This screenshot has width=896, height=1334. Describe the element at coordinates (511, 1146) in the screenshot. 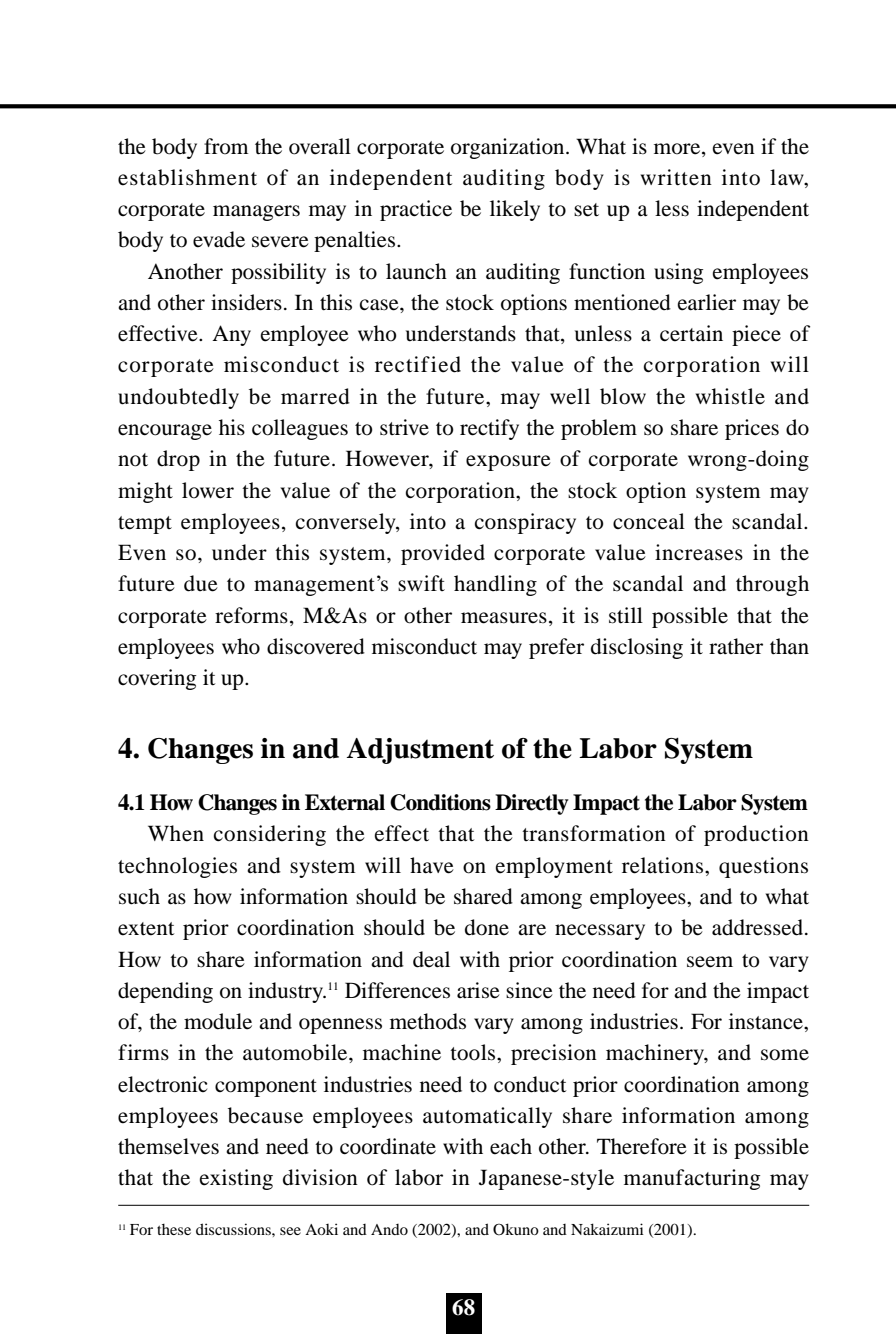

I see `each` at that location.
